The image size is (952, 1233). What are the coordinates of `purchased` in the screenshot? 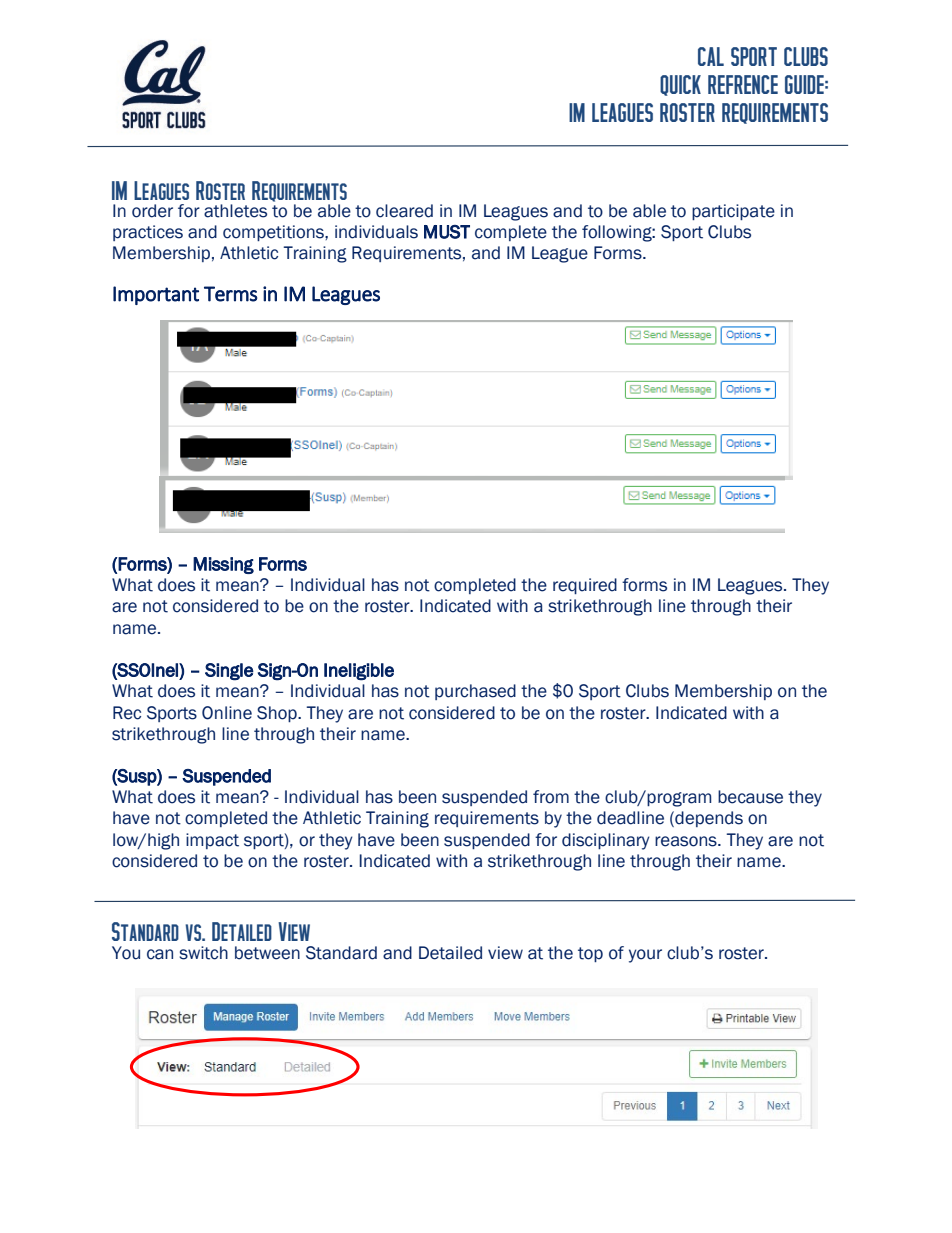 It's located at (475, 692).
